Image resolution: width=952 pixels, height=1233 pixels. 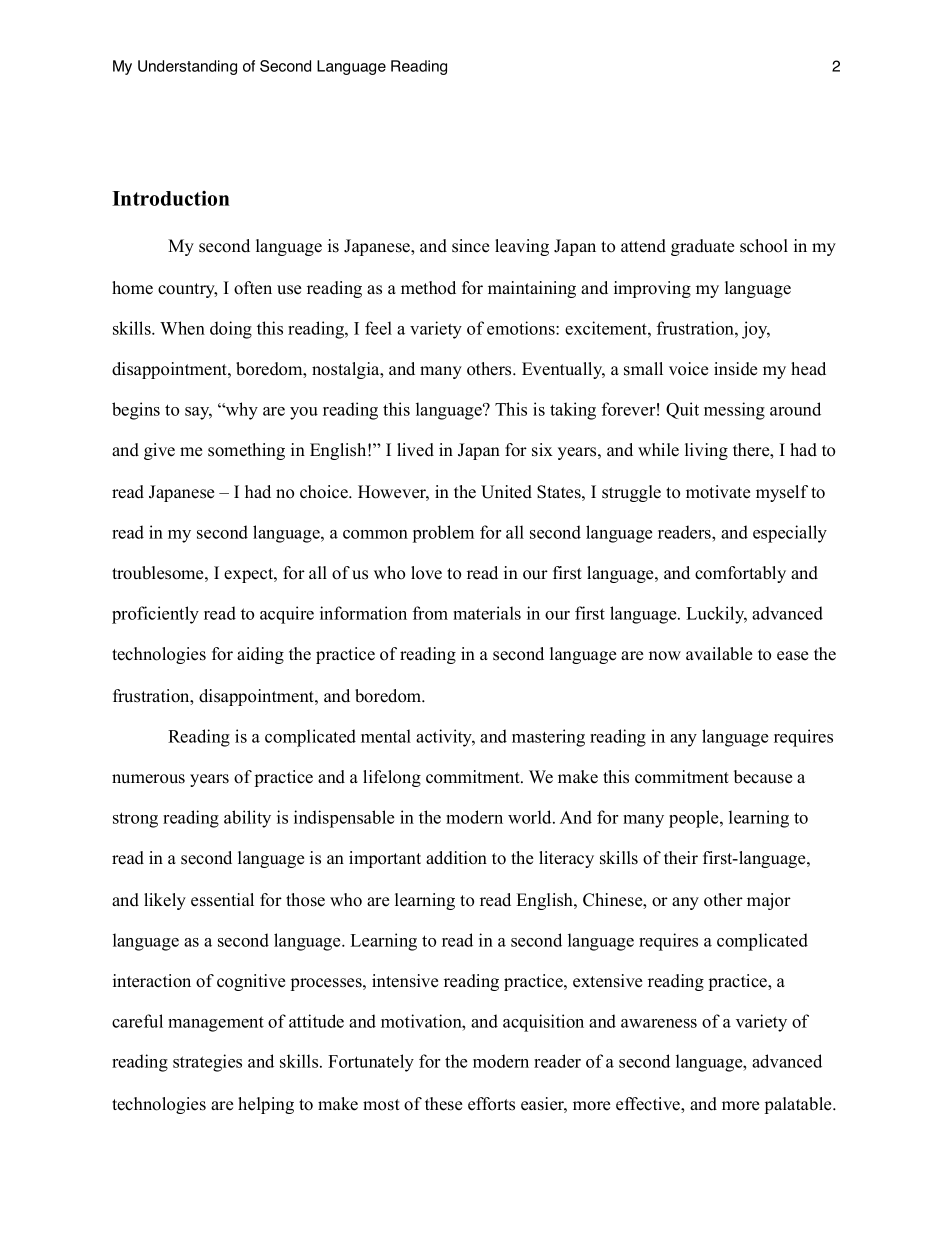 What do you see at coordinates (470, 246) in the screenshot?
I see `since` at bounding box center [470, 246].
